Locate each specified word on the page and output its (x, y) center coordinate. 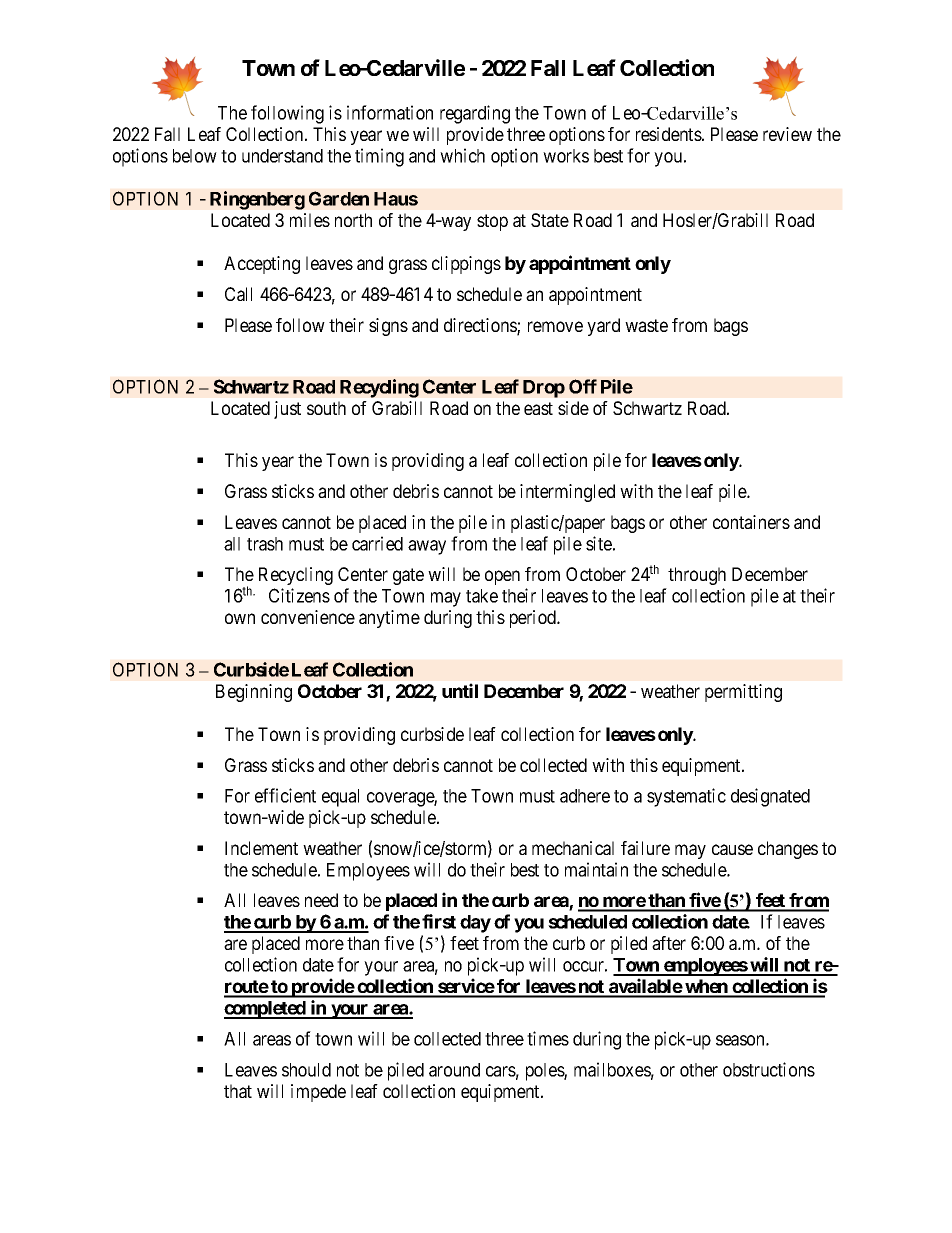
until (460, 690)
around (454, 1070)
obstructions (769, 1069)
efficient (285, 795)
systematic (686, 797)
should (306, 1070)
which (462, 155)
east (538, 408)
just (287, 410)
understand (282, 156)
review (787, 134)
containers (751, 522)
